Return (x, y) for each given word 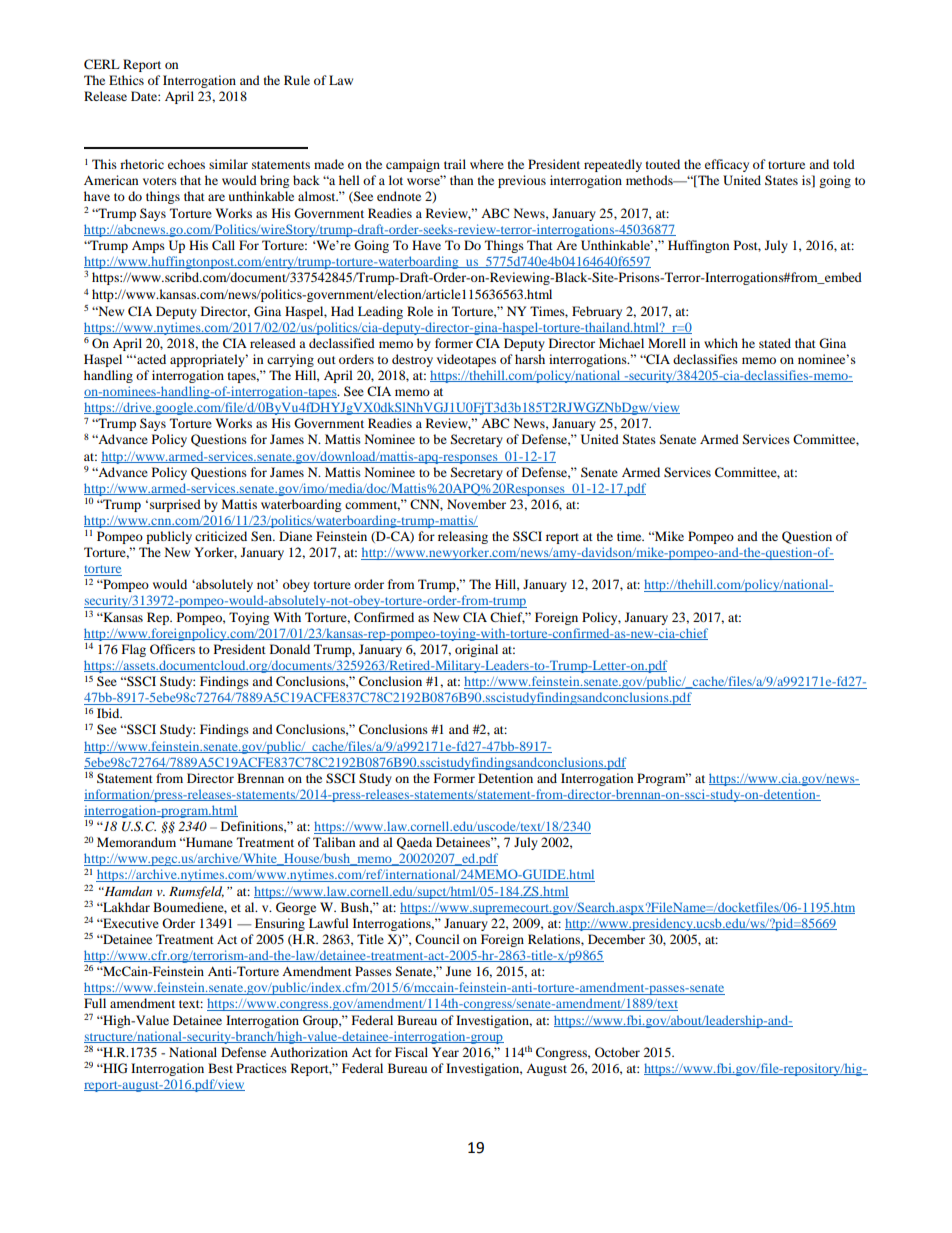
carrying (290, 360)
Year (445, 1052)
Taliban (334, 842)
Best (220, 1068)
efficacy (727, 165)
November (476, 504)
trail (455, 164)
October (617, 1052)
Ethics (126, 80)
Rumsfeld (196, 892)
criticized (221, 536)
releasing (463, 537)
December (616, 939)
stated (775, 343)
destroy (412, 360)
